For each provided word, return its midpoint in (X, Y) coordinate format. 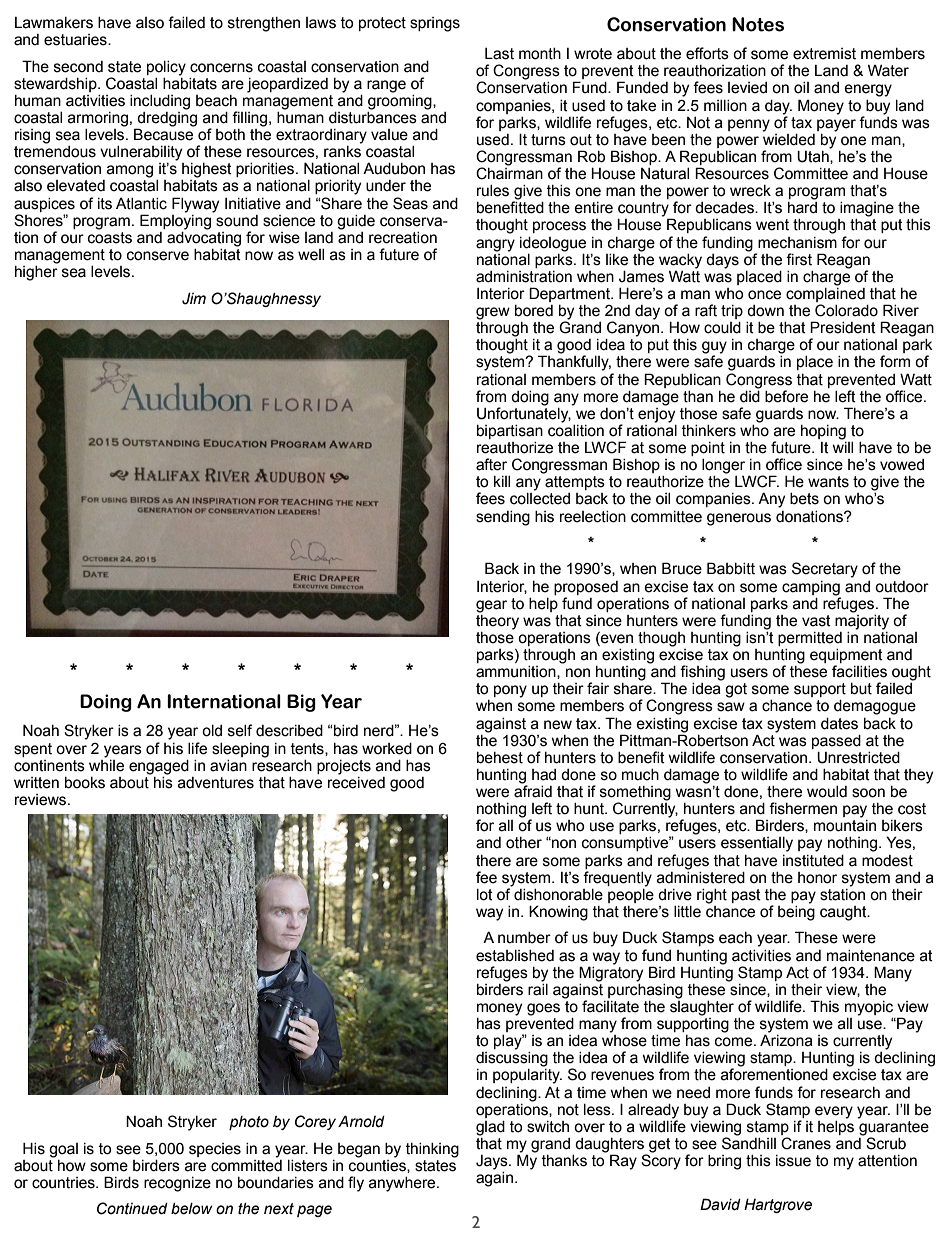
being (796, 912)
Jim (194, 298)
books (85, 783)
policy (166, 68)
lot (485, 895)
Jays (493, 1162)
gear (491, 606)
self (240, 730)
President (843, 327)
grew (493, 313)
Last (499, 54)
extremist (824, 54)
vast (816, 621)
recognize (177, 1184)
